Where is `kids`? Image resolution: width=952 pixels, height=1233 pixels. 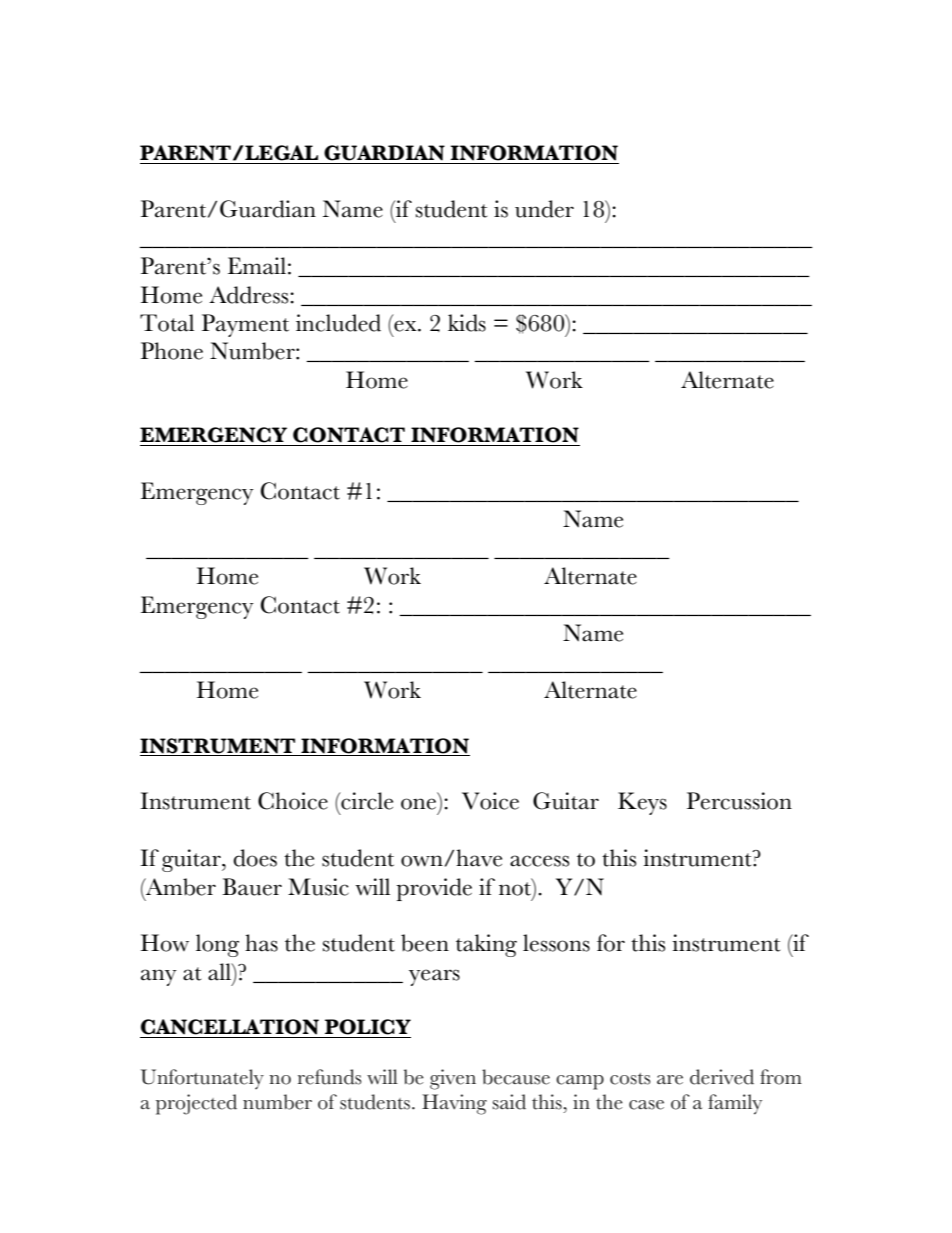
kids is located at coordinates (467, 323).
